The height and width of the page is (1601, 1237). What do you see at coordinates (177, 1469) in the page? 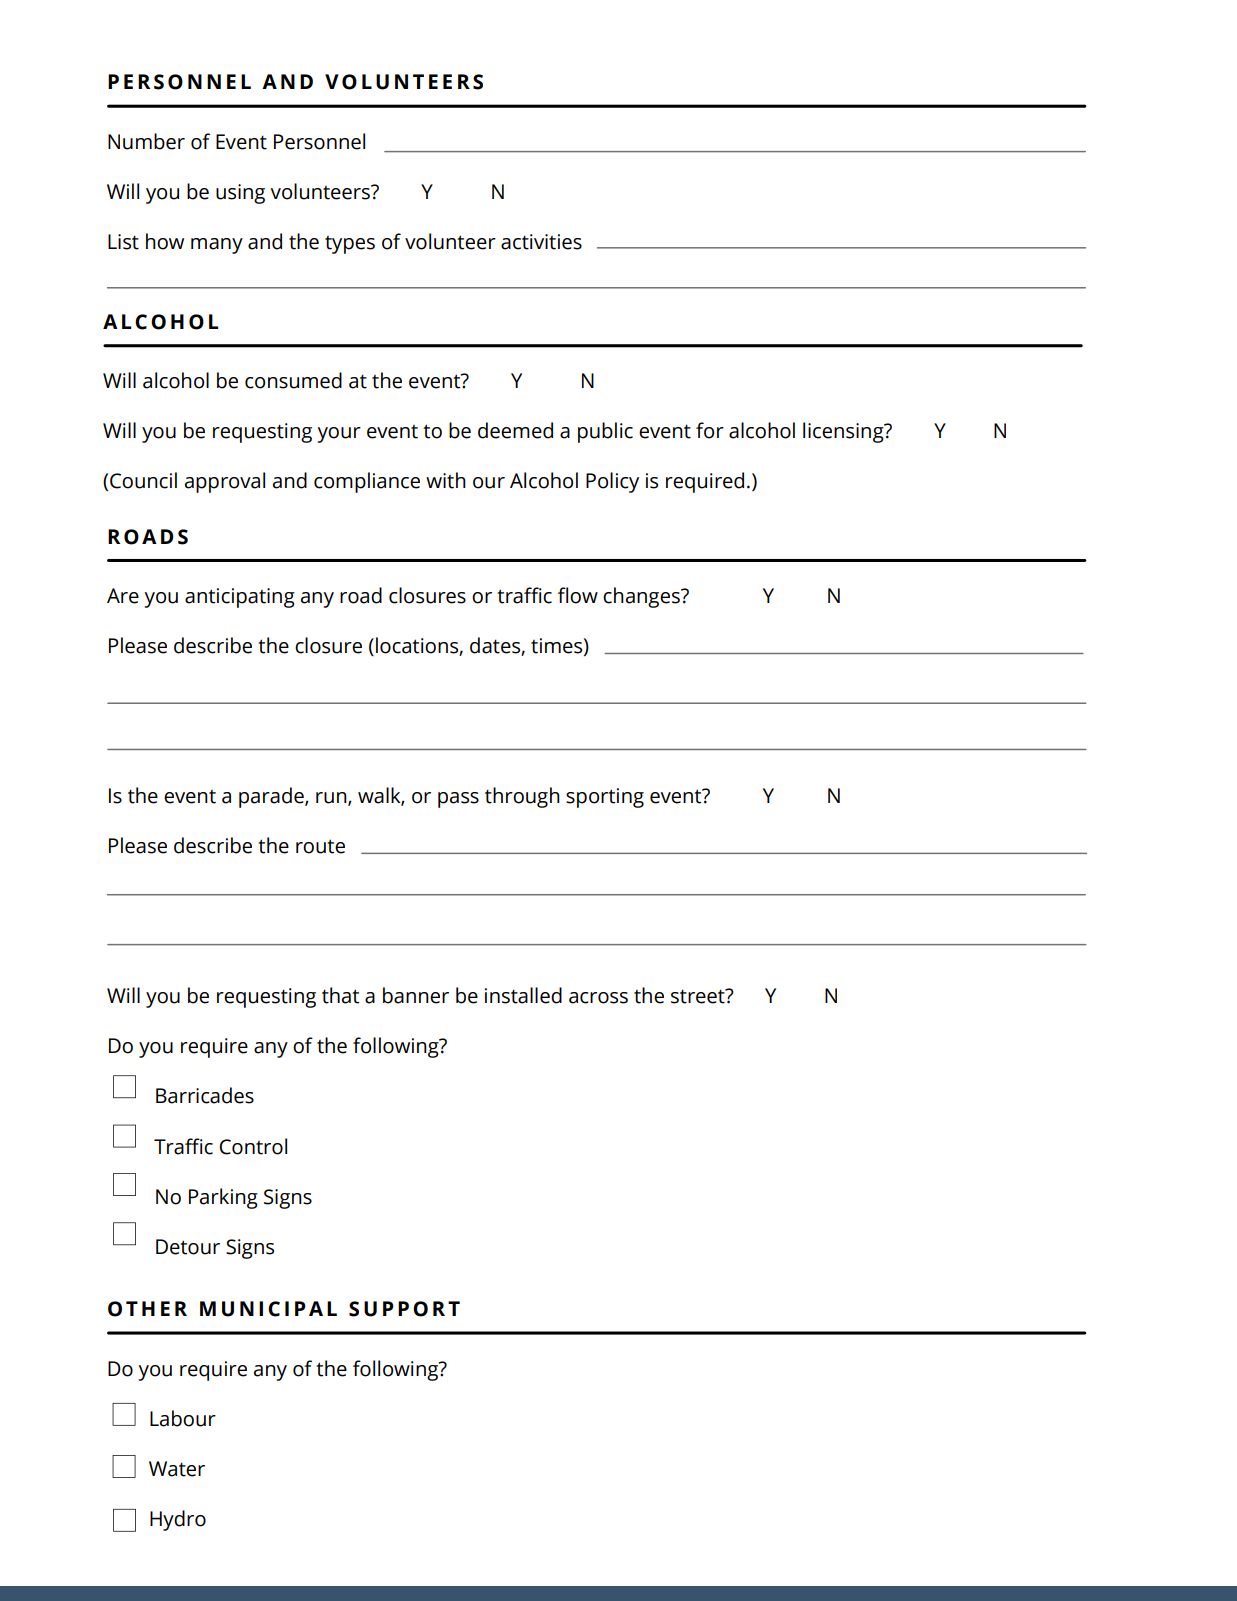
I see `Water` at bounding box center [177, 1469].
